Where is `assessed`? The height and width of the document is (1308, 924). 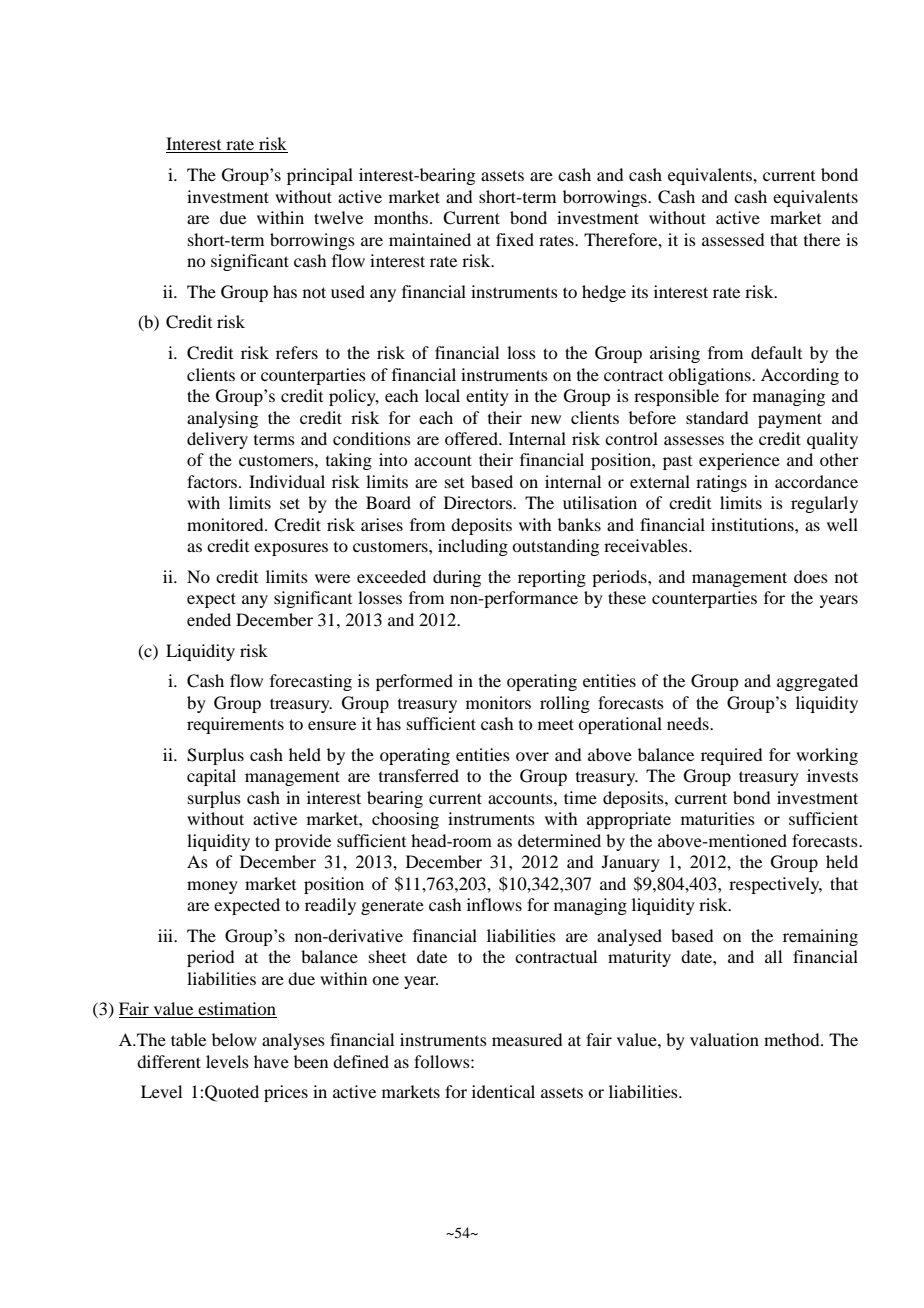 assessed is located at coordinates (733, 239).
